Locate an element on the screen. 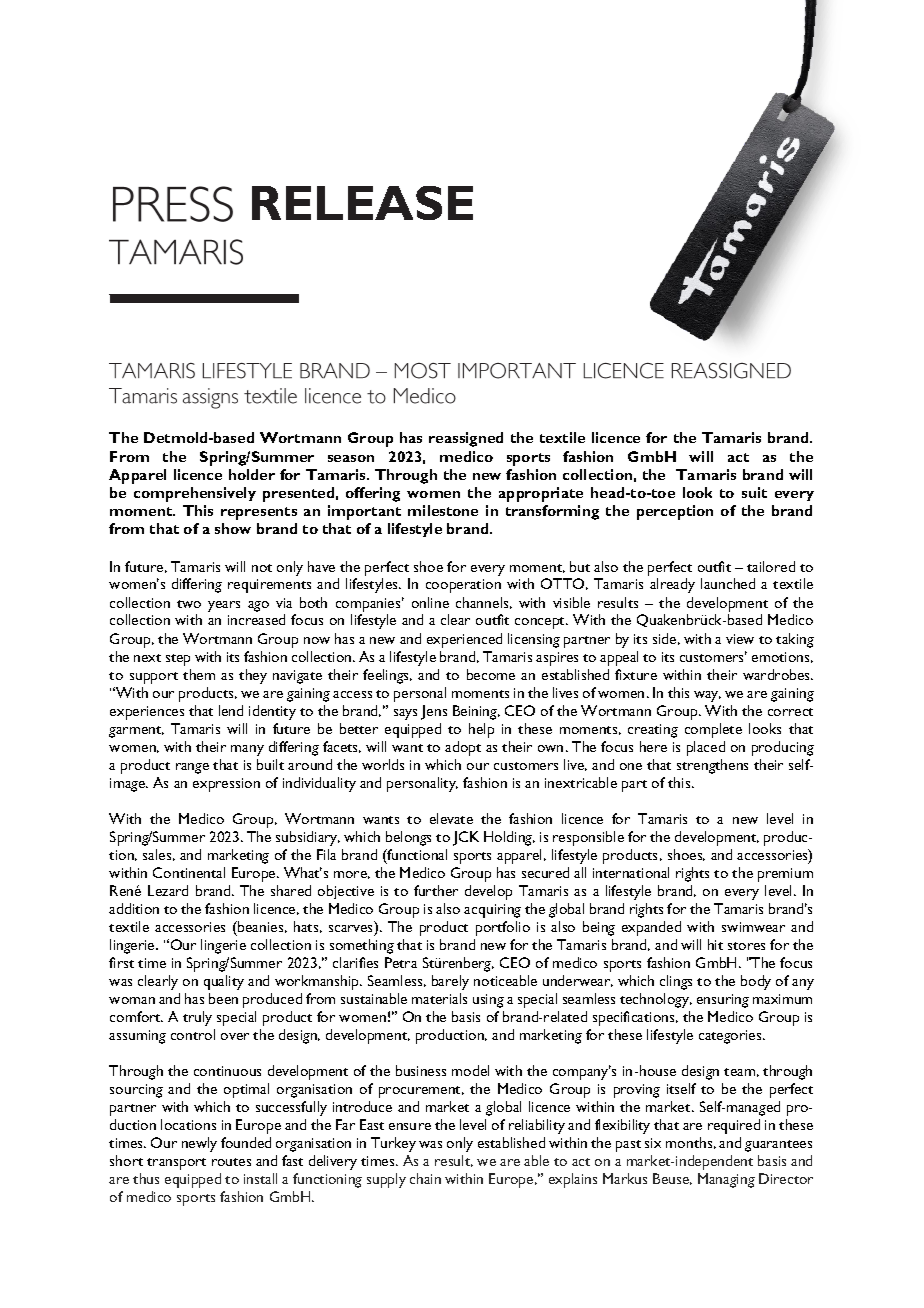 This screenshot has height=1308, width=924. RELEASE is located at coordinates (362, 203).
